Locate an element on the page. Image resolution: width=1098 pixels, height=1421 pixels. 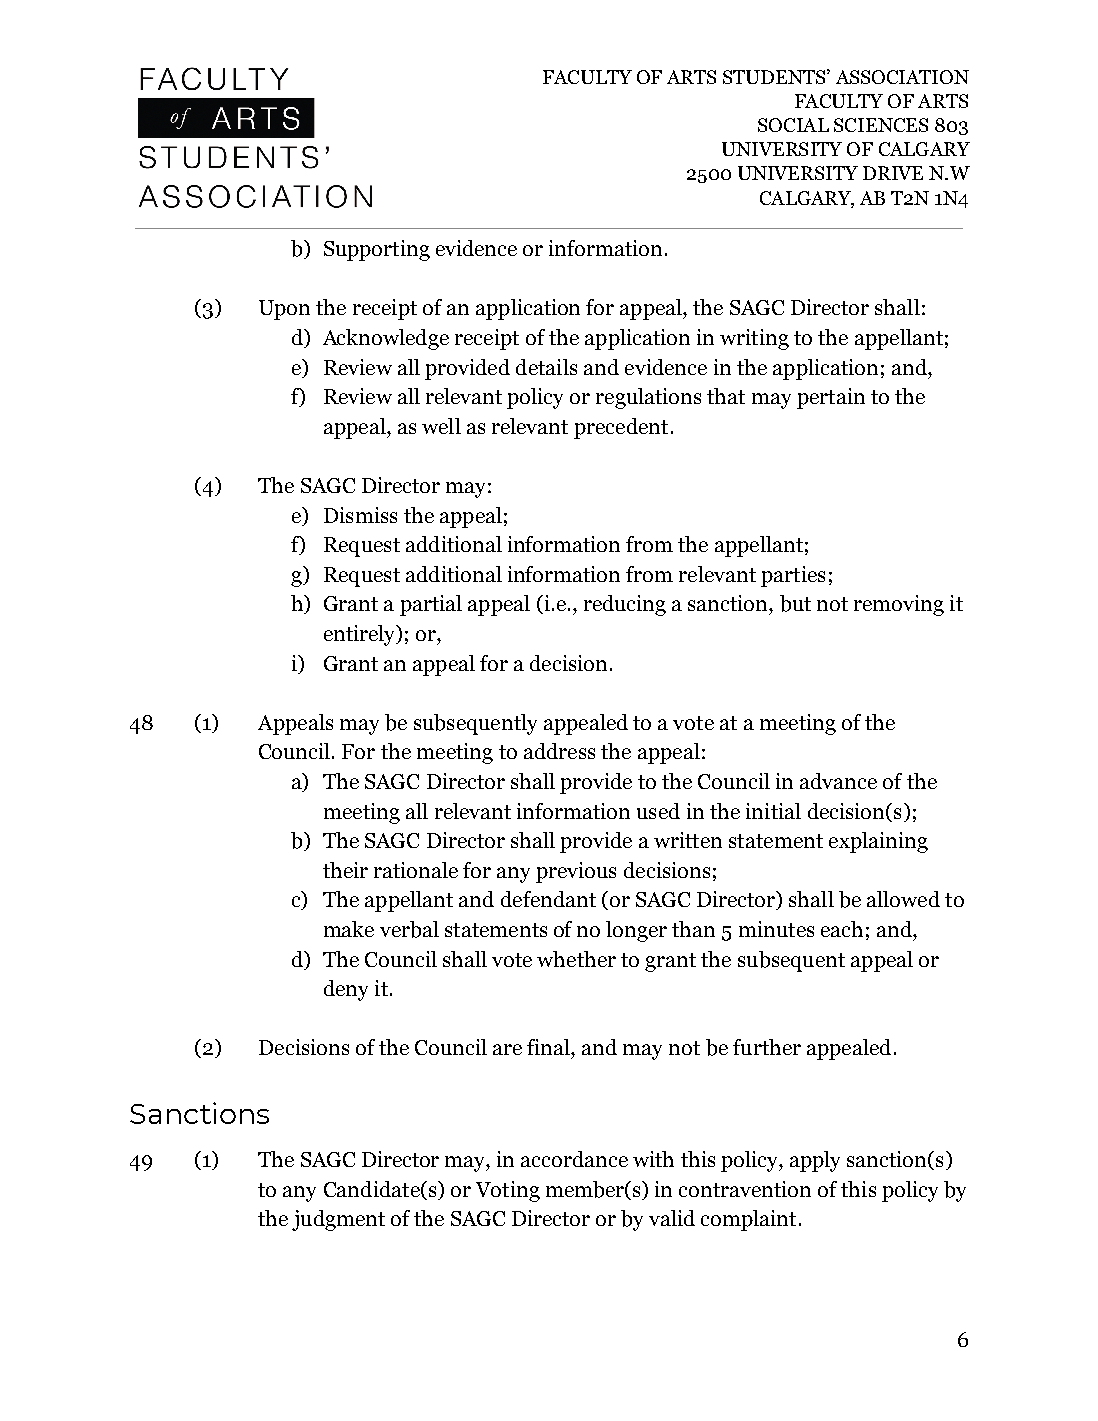
apply is located at coordinates (815, 1161).
